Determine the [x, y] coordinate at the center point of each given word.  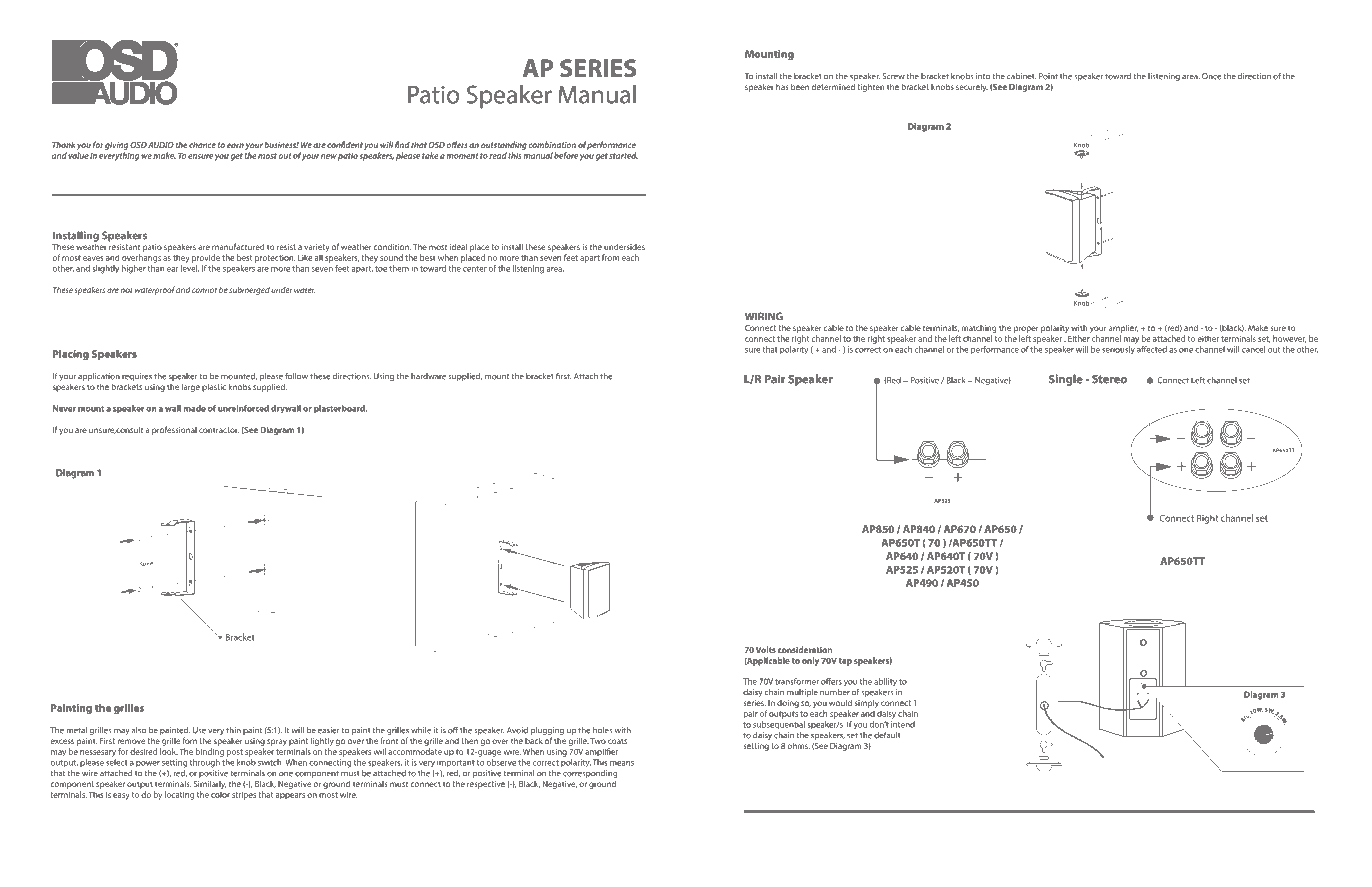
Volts [766, 649]
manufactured [238, 246]
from [610, 257]
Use [199, 730]
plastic [214, 388]
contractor [219, 430]
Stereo [1109, 379]
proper [1026, 329]
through [205, 763]
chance [202, 144]
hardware [428, 376]
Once [1211, 76]
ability [885, 682]
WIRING [764, 316]
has [782, 87]
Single [1066, 380]
